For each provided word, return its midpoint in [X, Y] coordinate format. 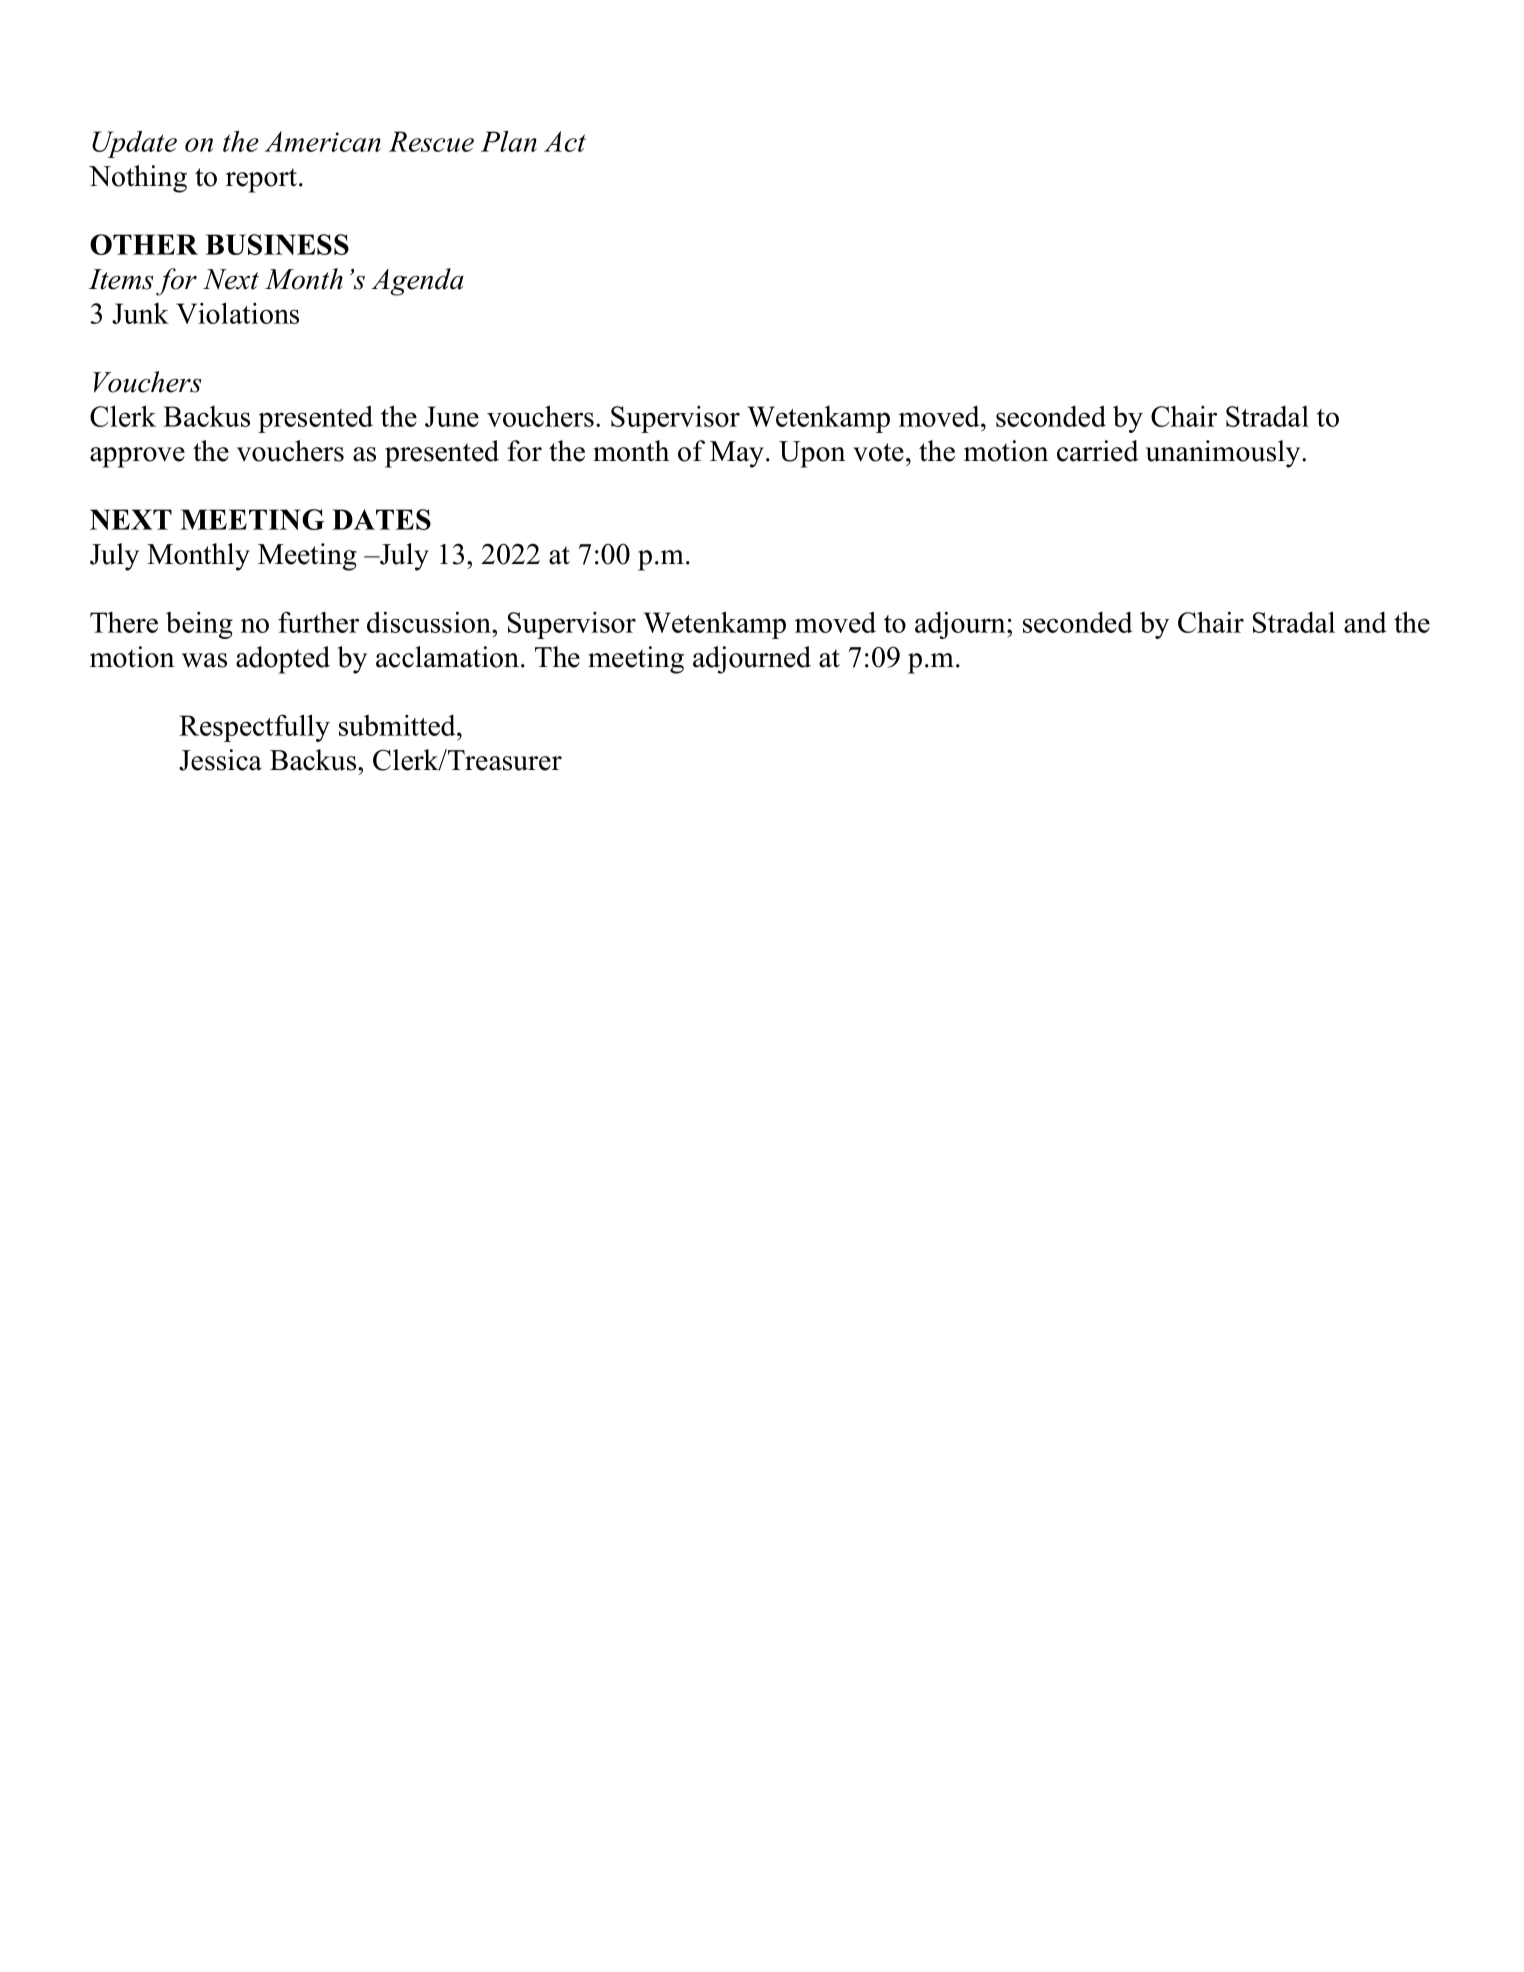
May [738, 454]
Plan [509, 141]
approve [137, 457]
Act [565, 141]
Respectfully [254, 728]
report [261, 180]
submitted [398, 725]
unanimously [1224, 454]
